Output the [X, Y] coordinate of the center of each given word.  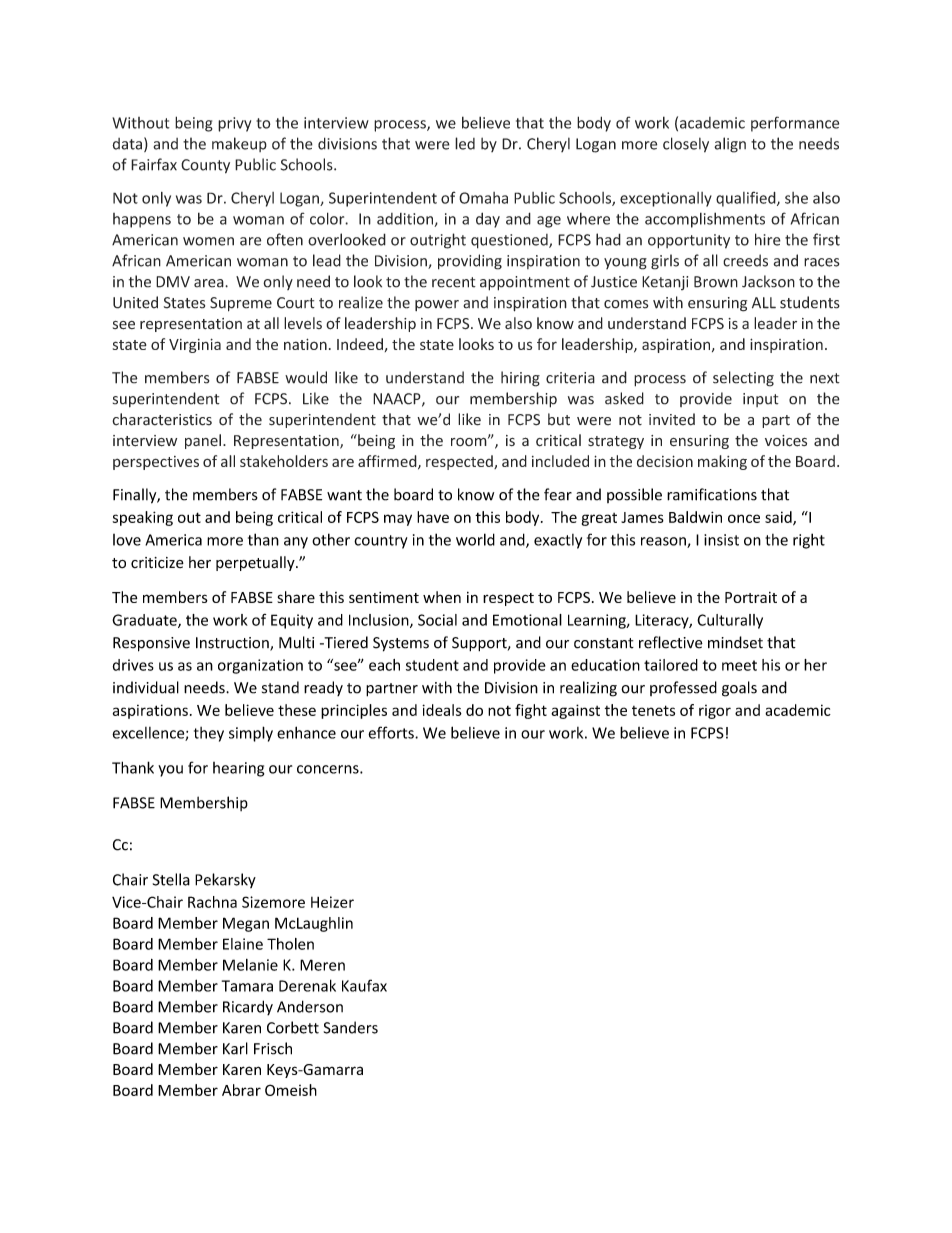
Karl [235, 1048]
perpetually [256, 563]
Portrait [751, 597]
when [442, 597]
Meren [322, 965]
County [205, 166]
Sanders [351, 1027]
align [730, 145]
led [465, 143]
